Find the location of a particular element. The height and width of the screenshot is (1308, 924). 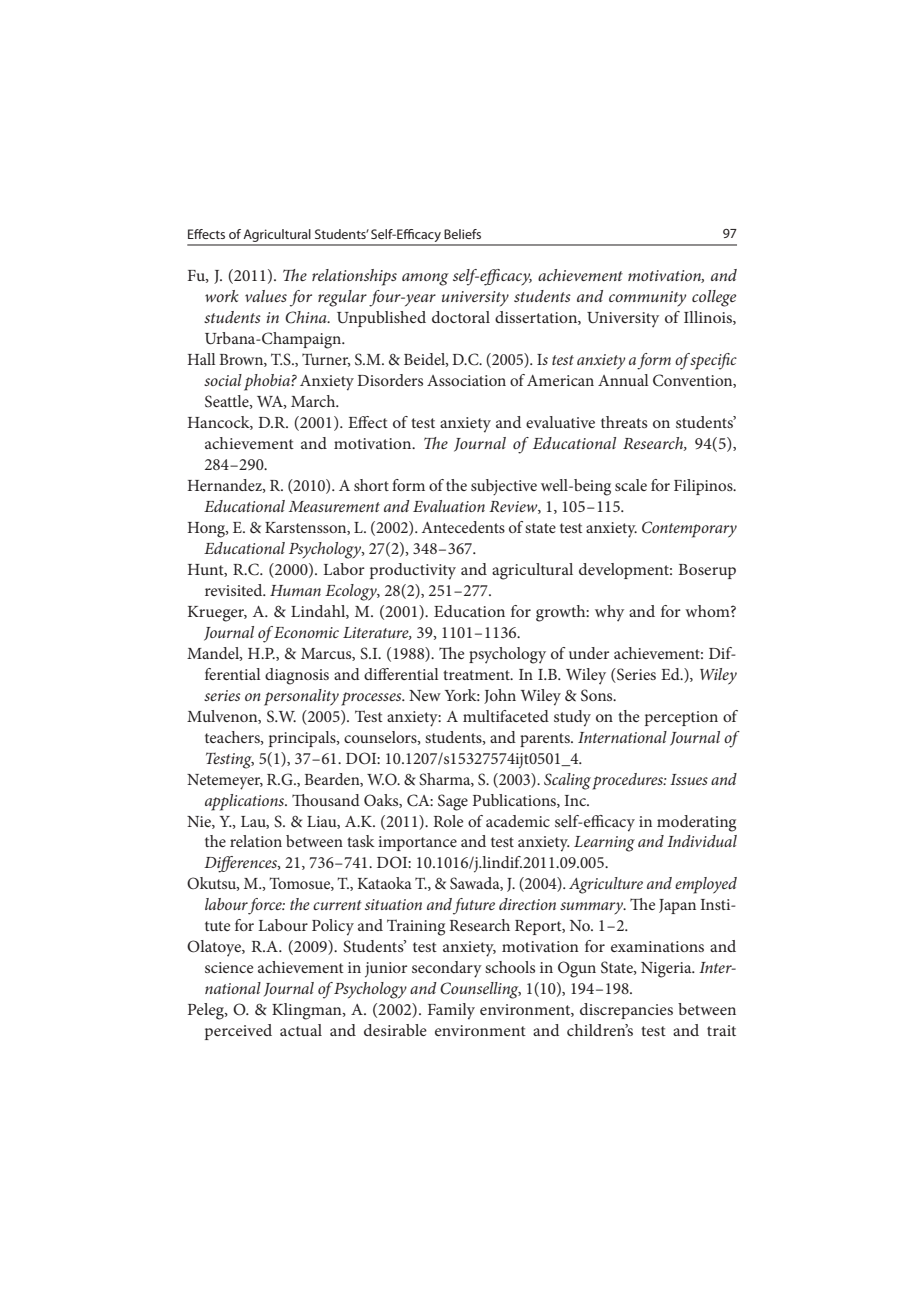

Economic is located at coordinates (306, 632).
